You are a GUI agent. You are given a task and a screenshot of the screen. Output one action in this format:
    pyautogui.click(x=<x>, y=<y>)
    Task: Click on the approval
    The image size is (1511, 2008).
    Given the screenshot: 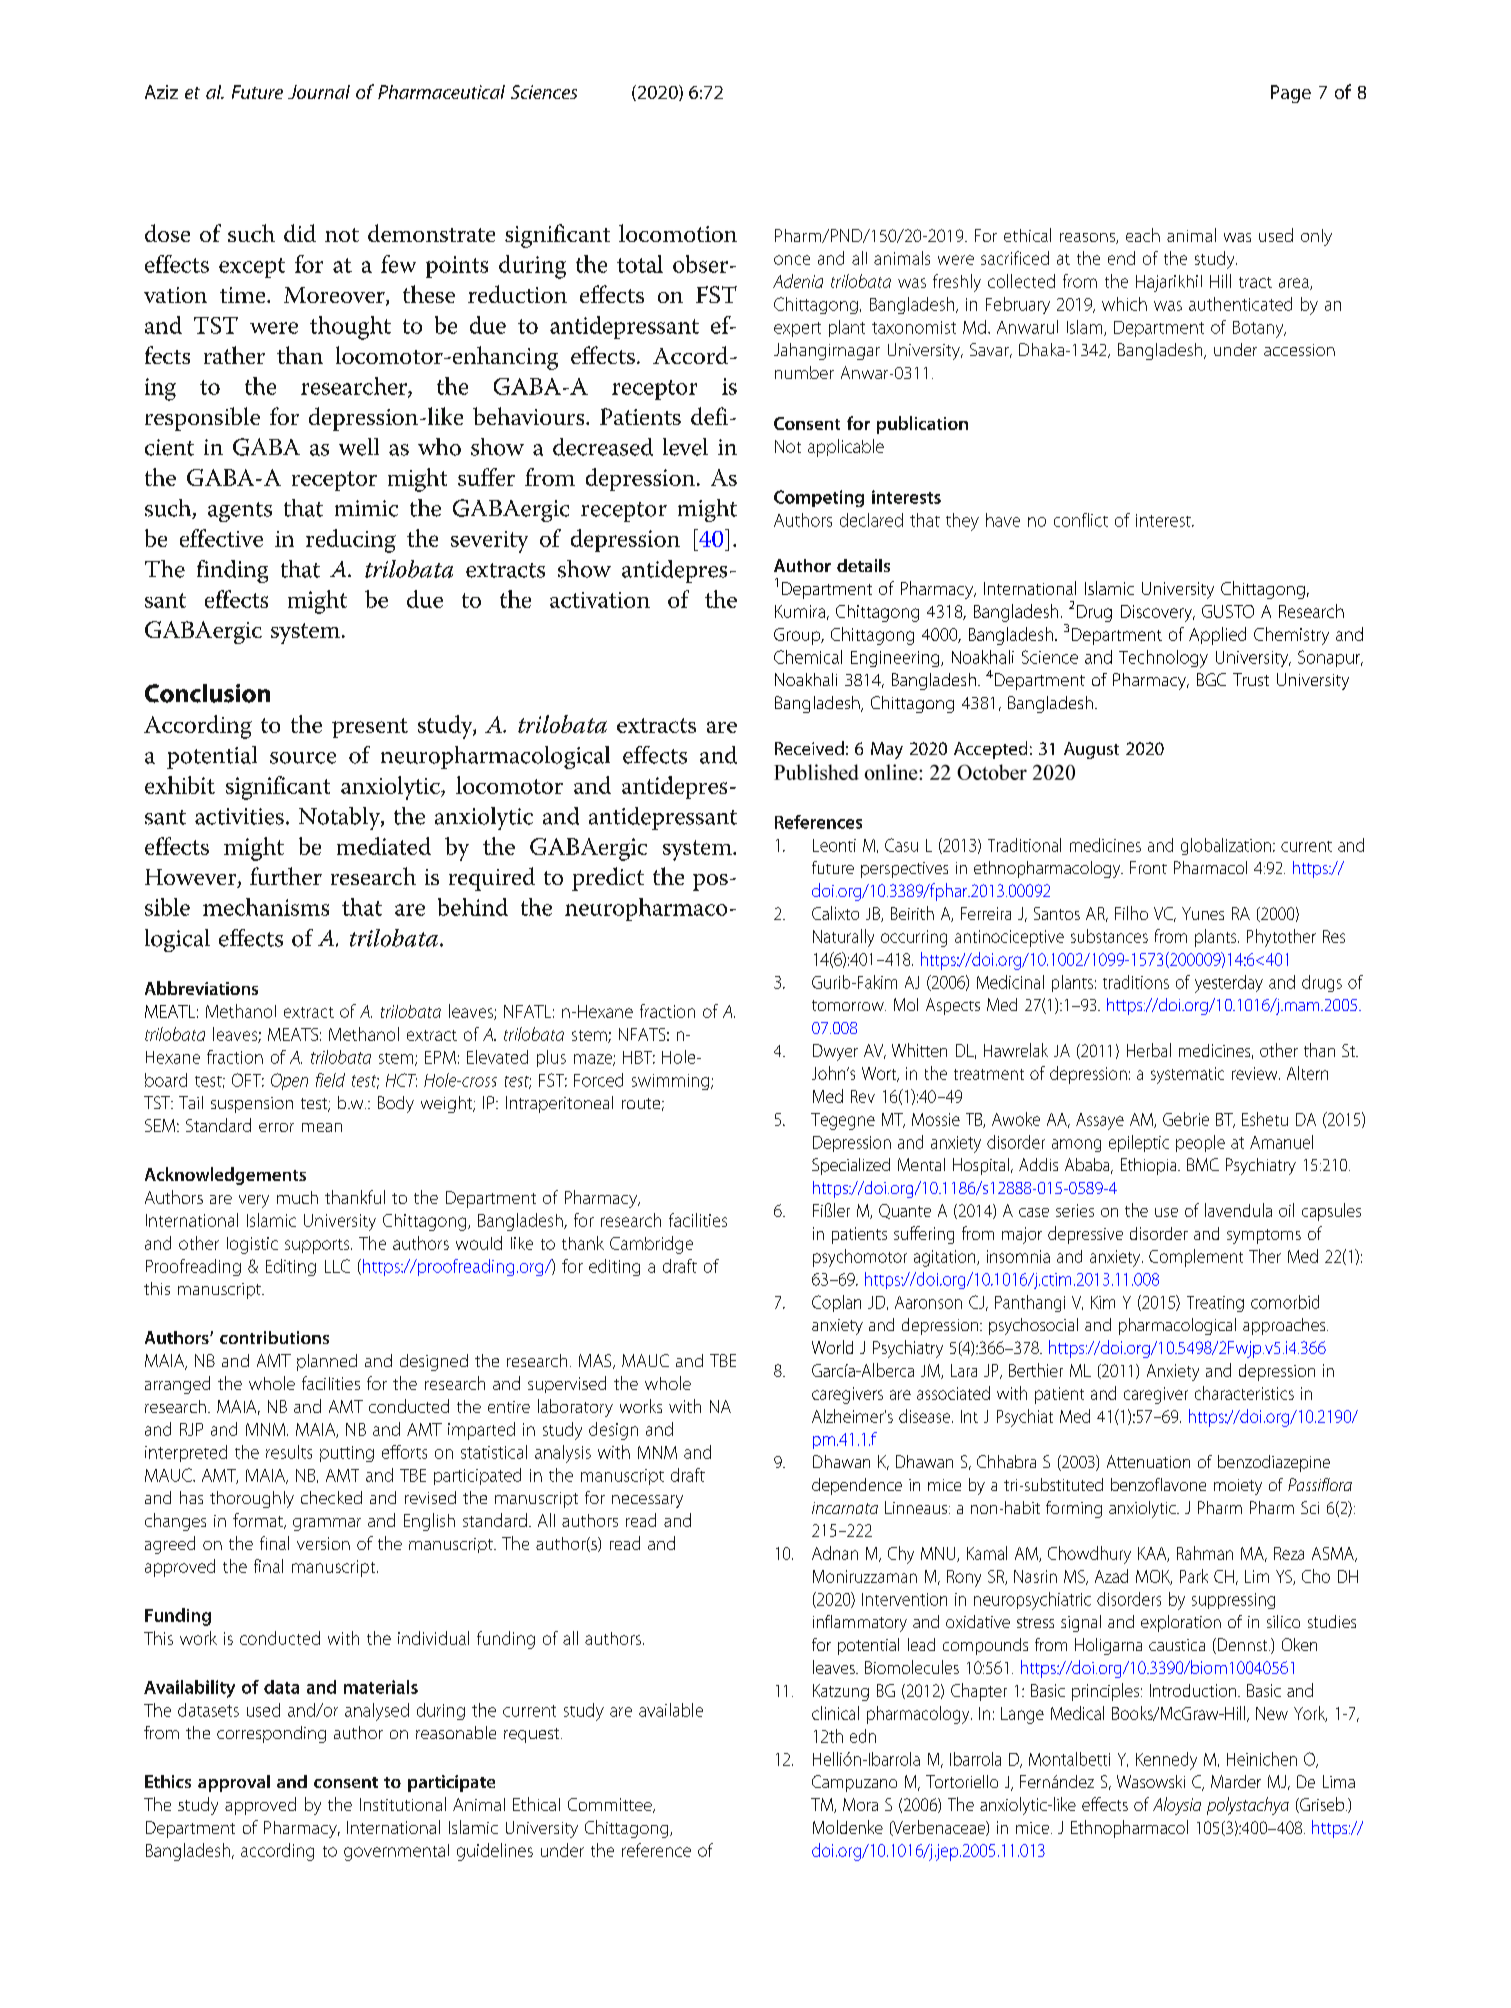 What is the action you would take?
    pyautogui.click(x=234, y=1783)
